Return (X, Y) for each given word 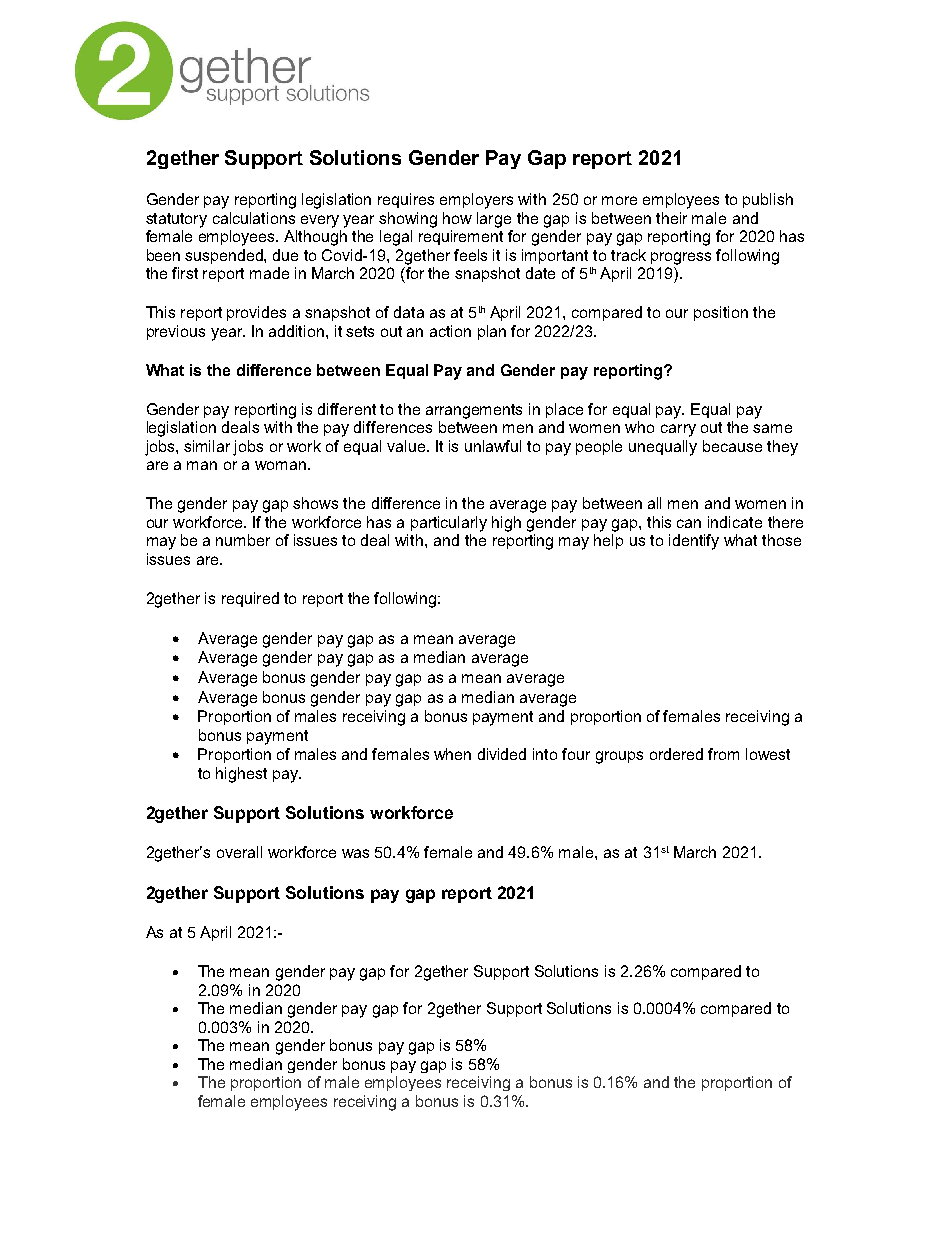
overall (239, 852)
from (723, 754)
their (671, 218)
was (355, 853)
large (494, 220)
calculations (254, 218)
